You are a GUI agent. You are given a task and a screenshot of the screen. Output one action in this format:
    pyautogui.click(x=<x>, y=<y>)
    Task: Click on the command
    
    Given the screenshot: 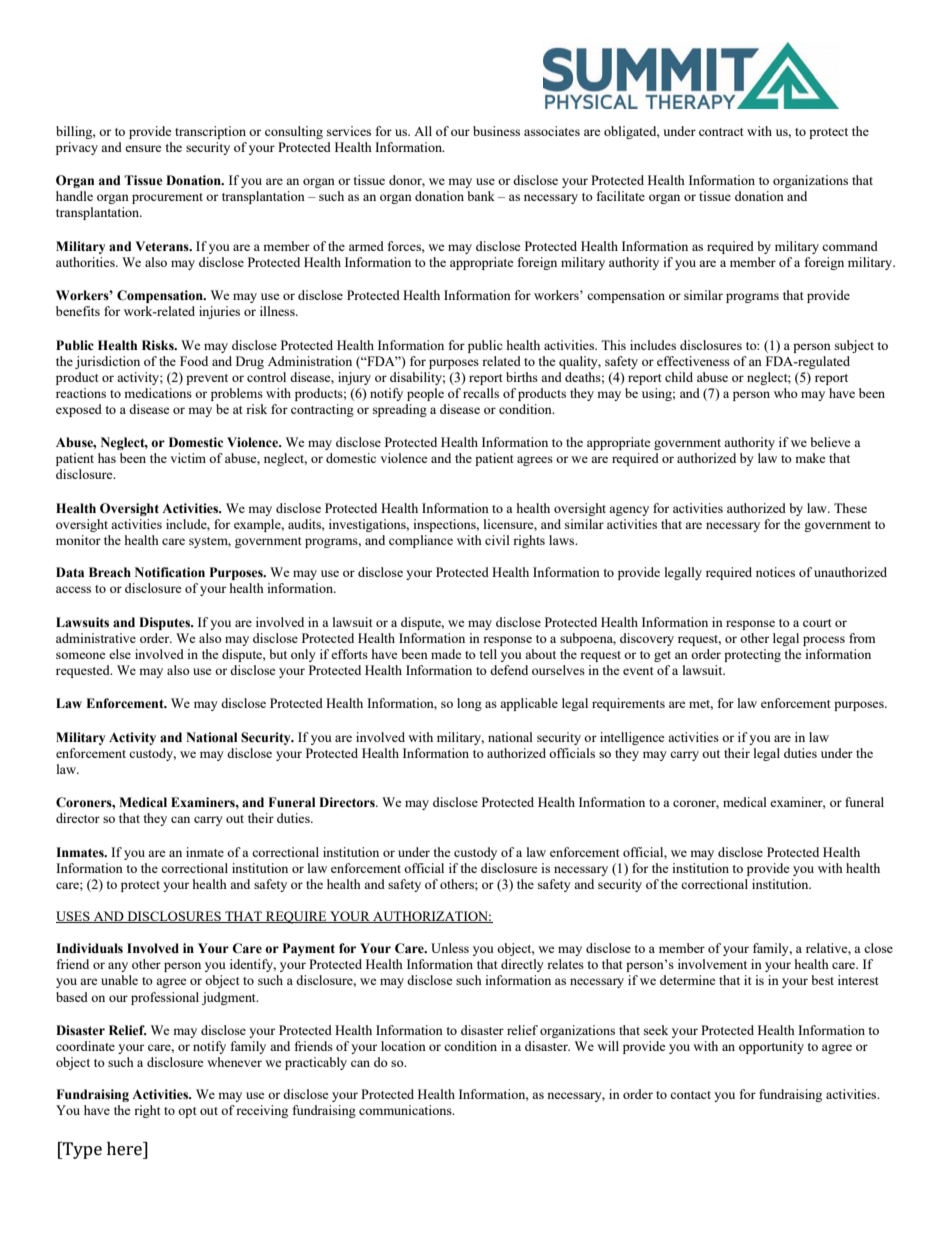 What is the action you would take?
    pyautogui.click(x=850, y=246)
